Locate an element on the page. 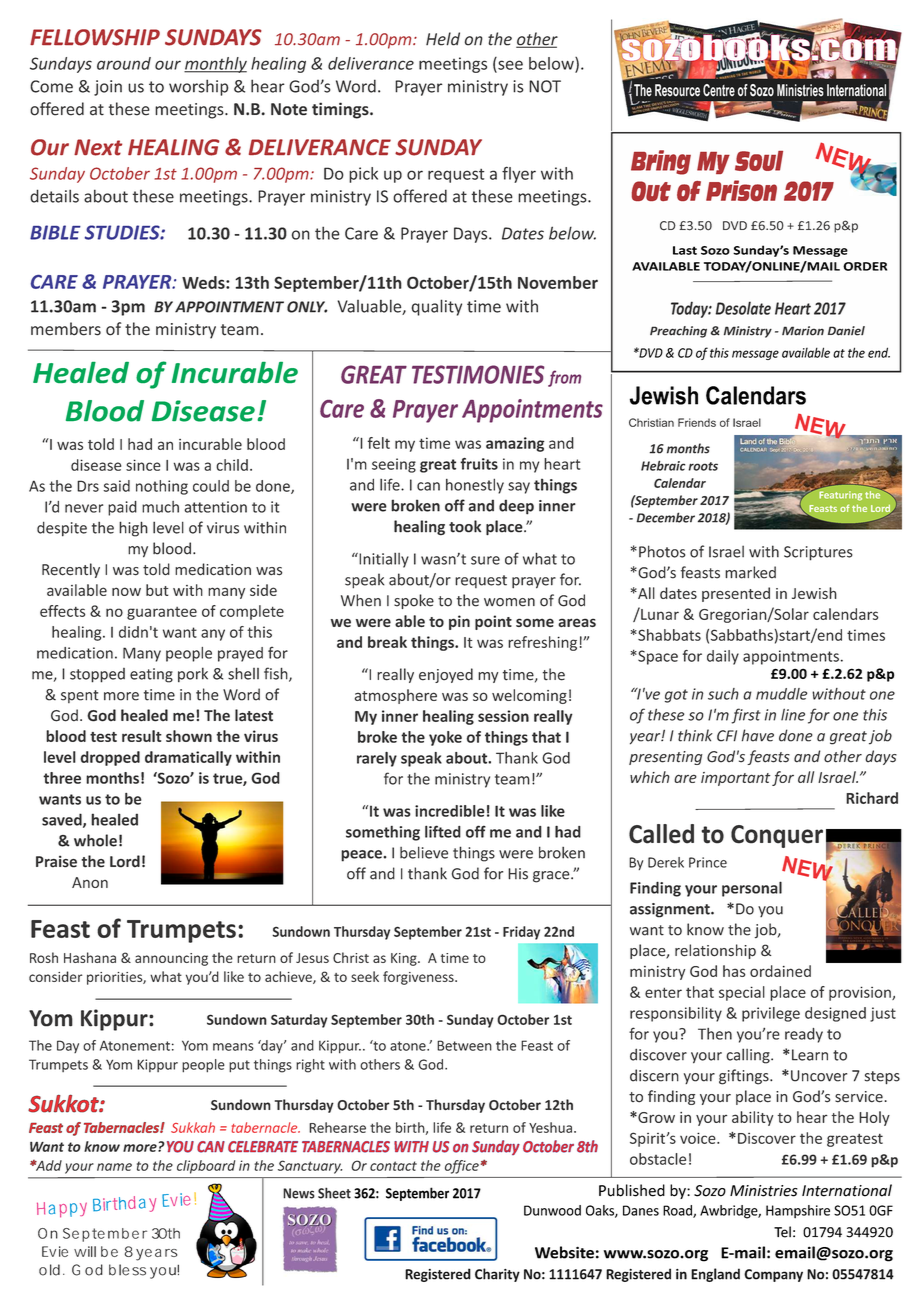 Image resolution: width=924 pixels, height=1308 pixels. Charity is located at coordinates (497, 1275).
